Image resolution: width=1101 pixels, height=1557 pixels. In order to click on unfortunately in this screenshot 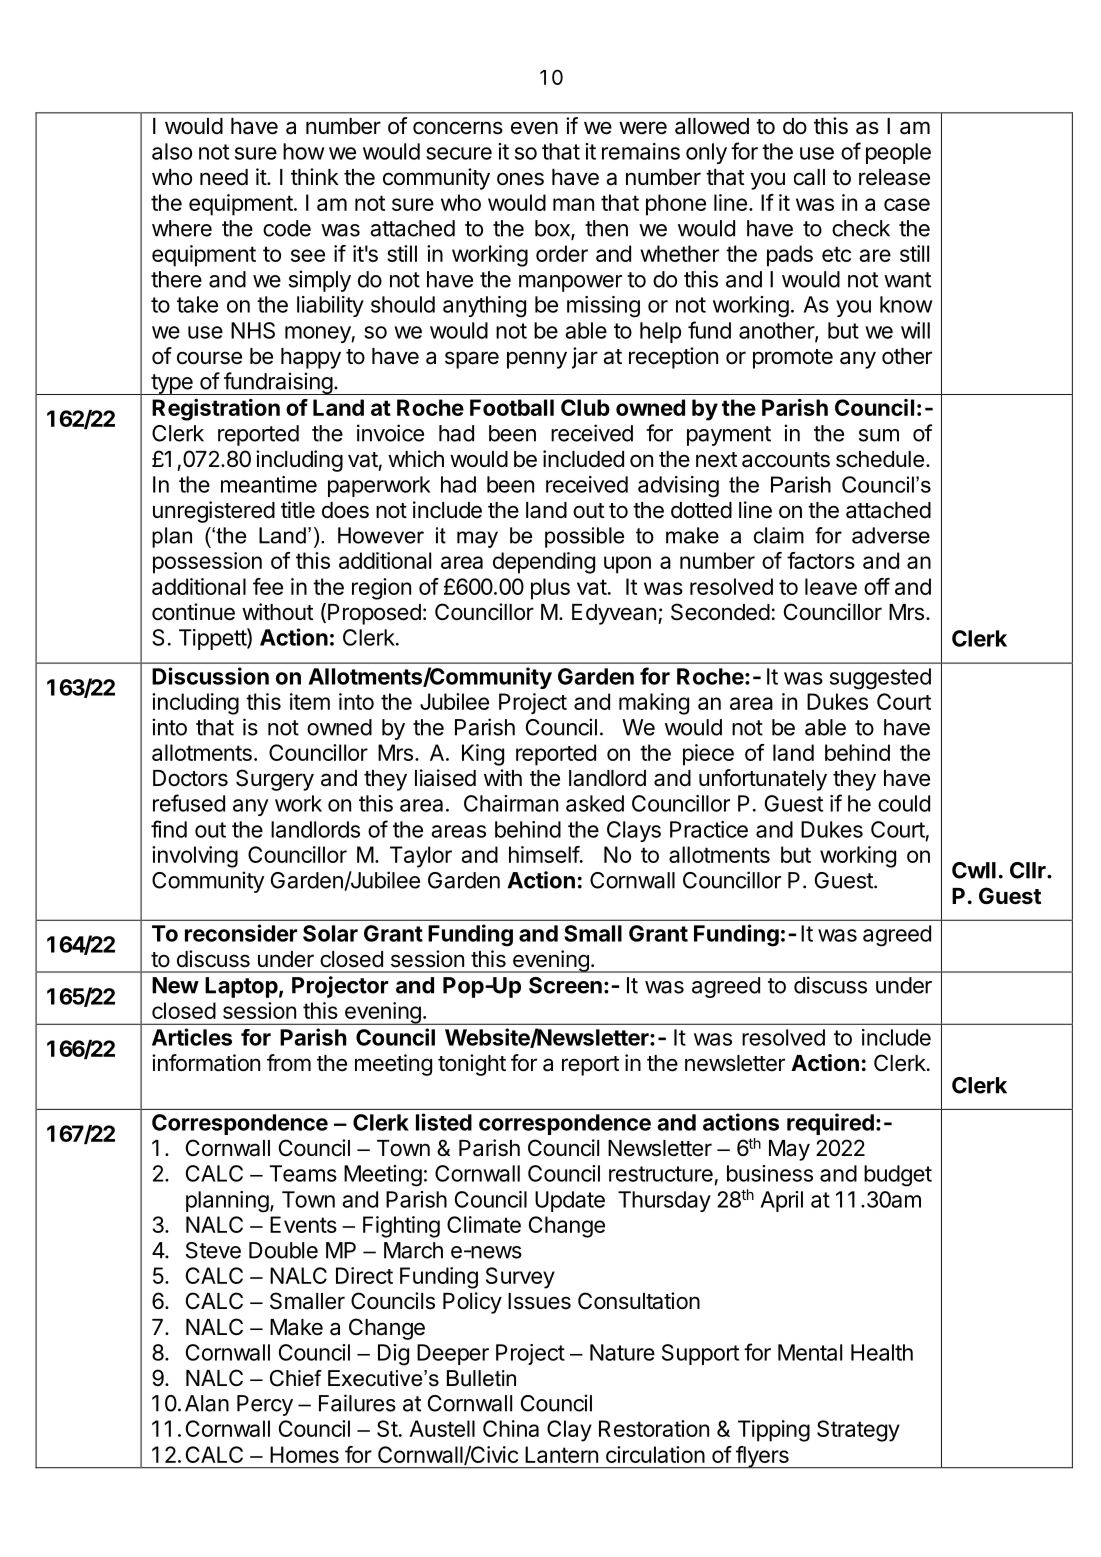, I will do `click(763, 780)`.
